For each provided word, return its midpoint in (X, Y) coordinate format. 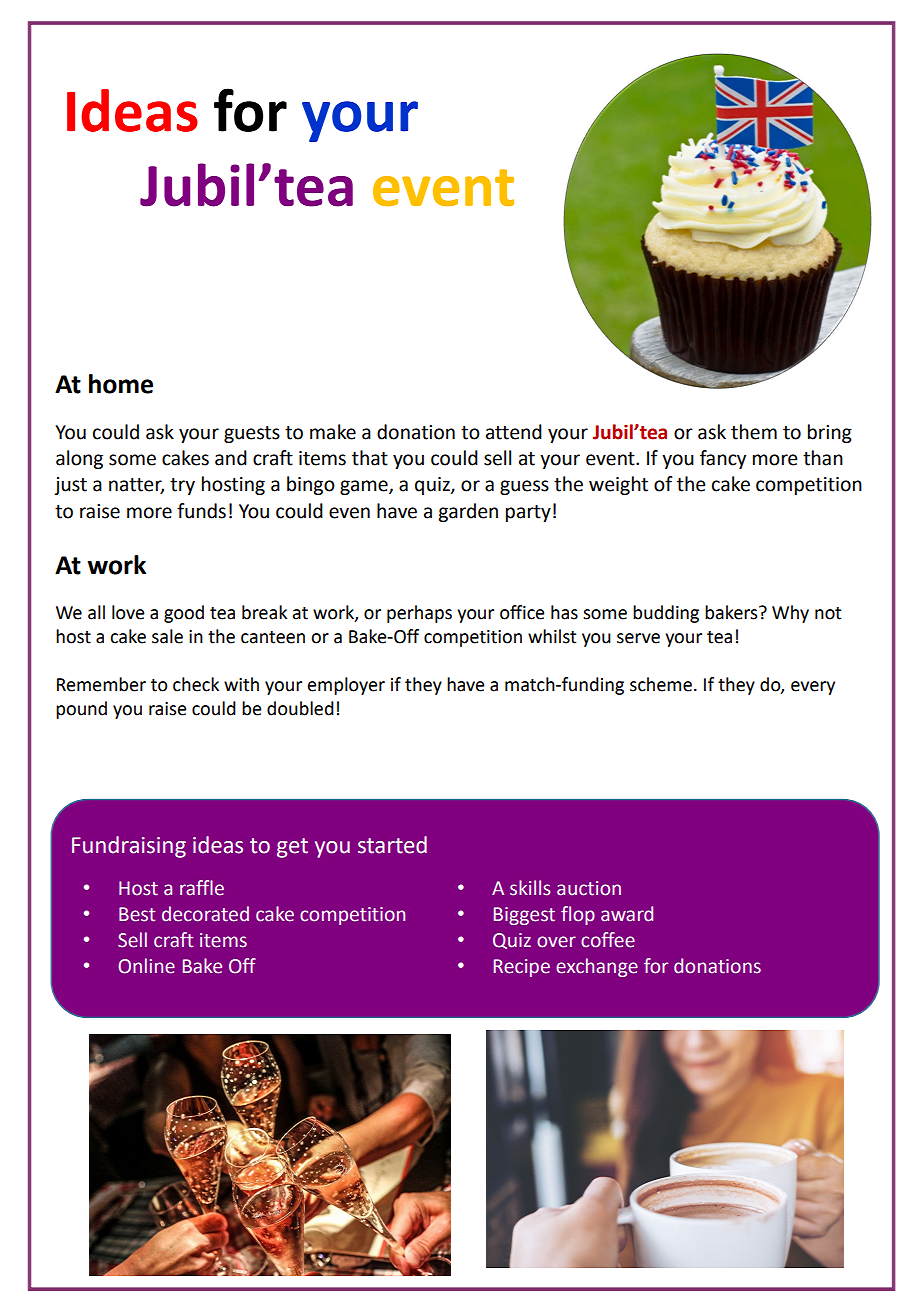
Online (146, 966)
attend (514, 432)
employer (346, 686)
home (121, 384)
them (754, 432)
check (196, 684)
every (813, 688)
